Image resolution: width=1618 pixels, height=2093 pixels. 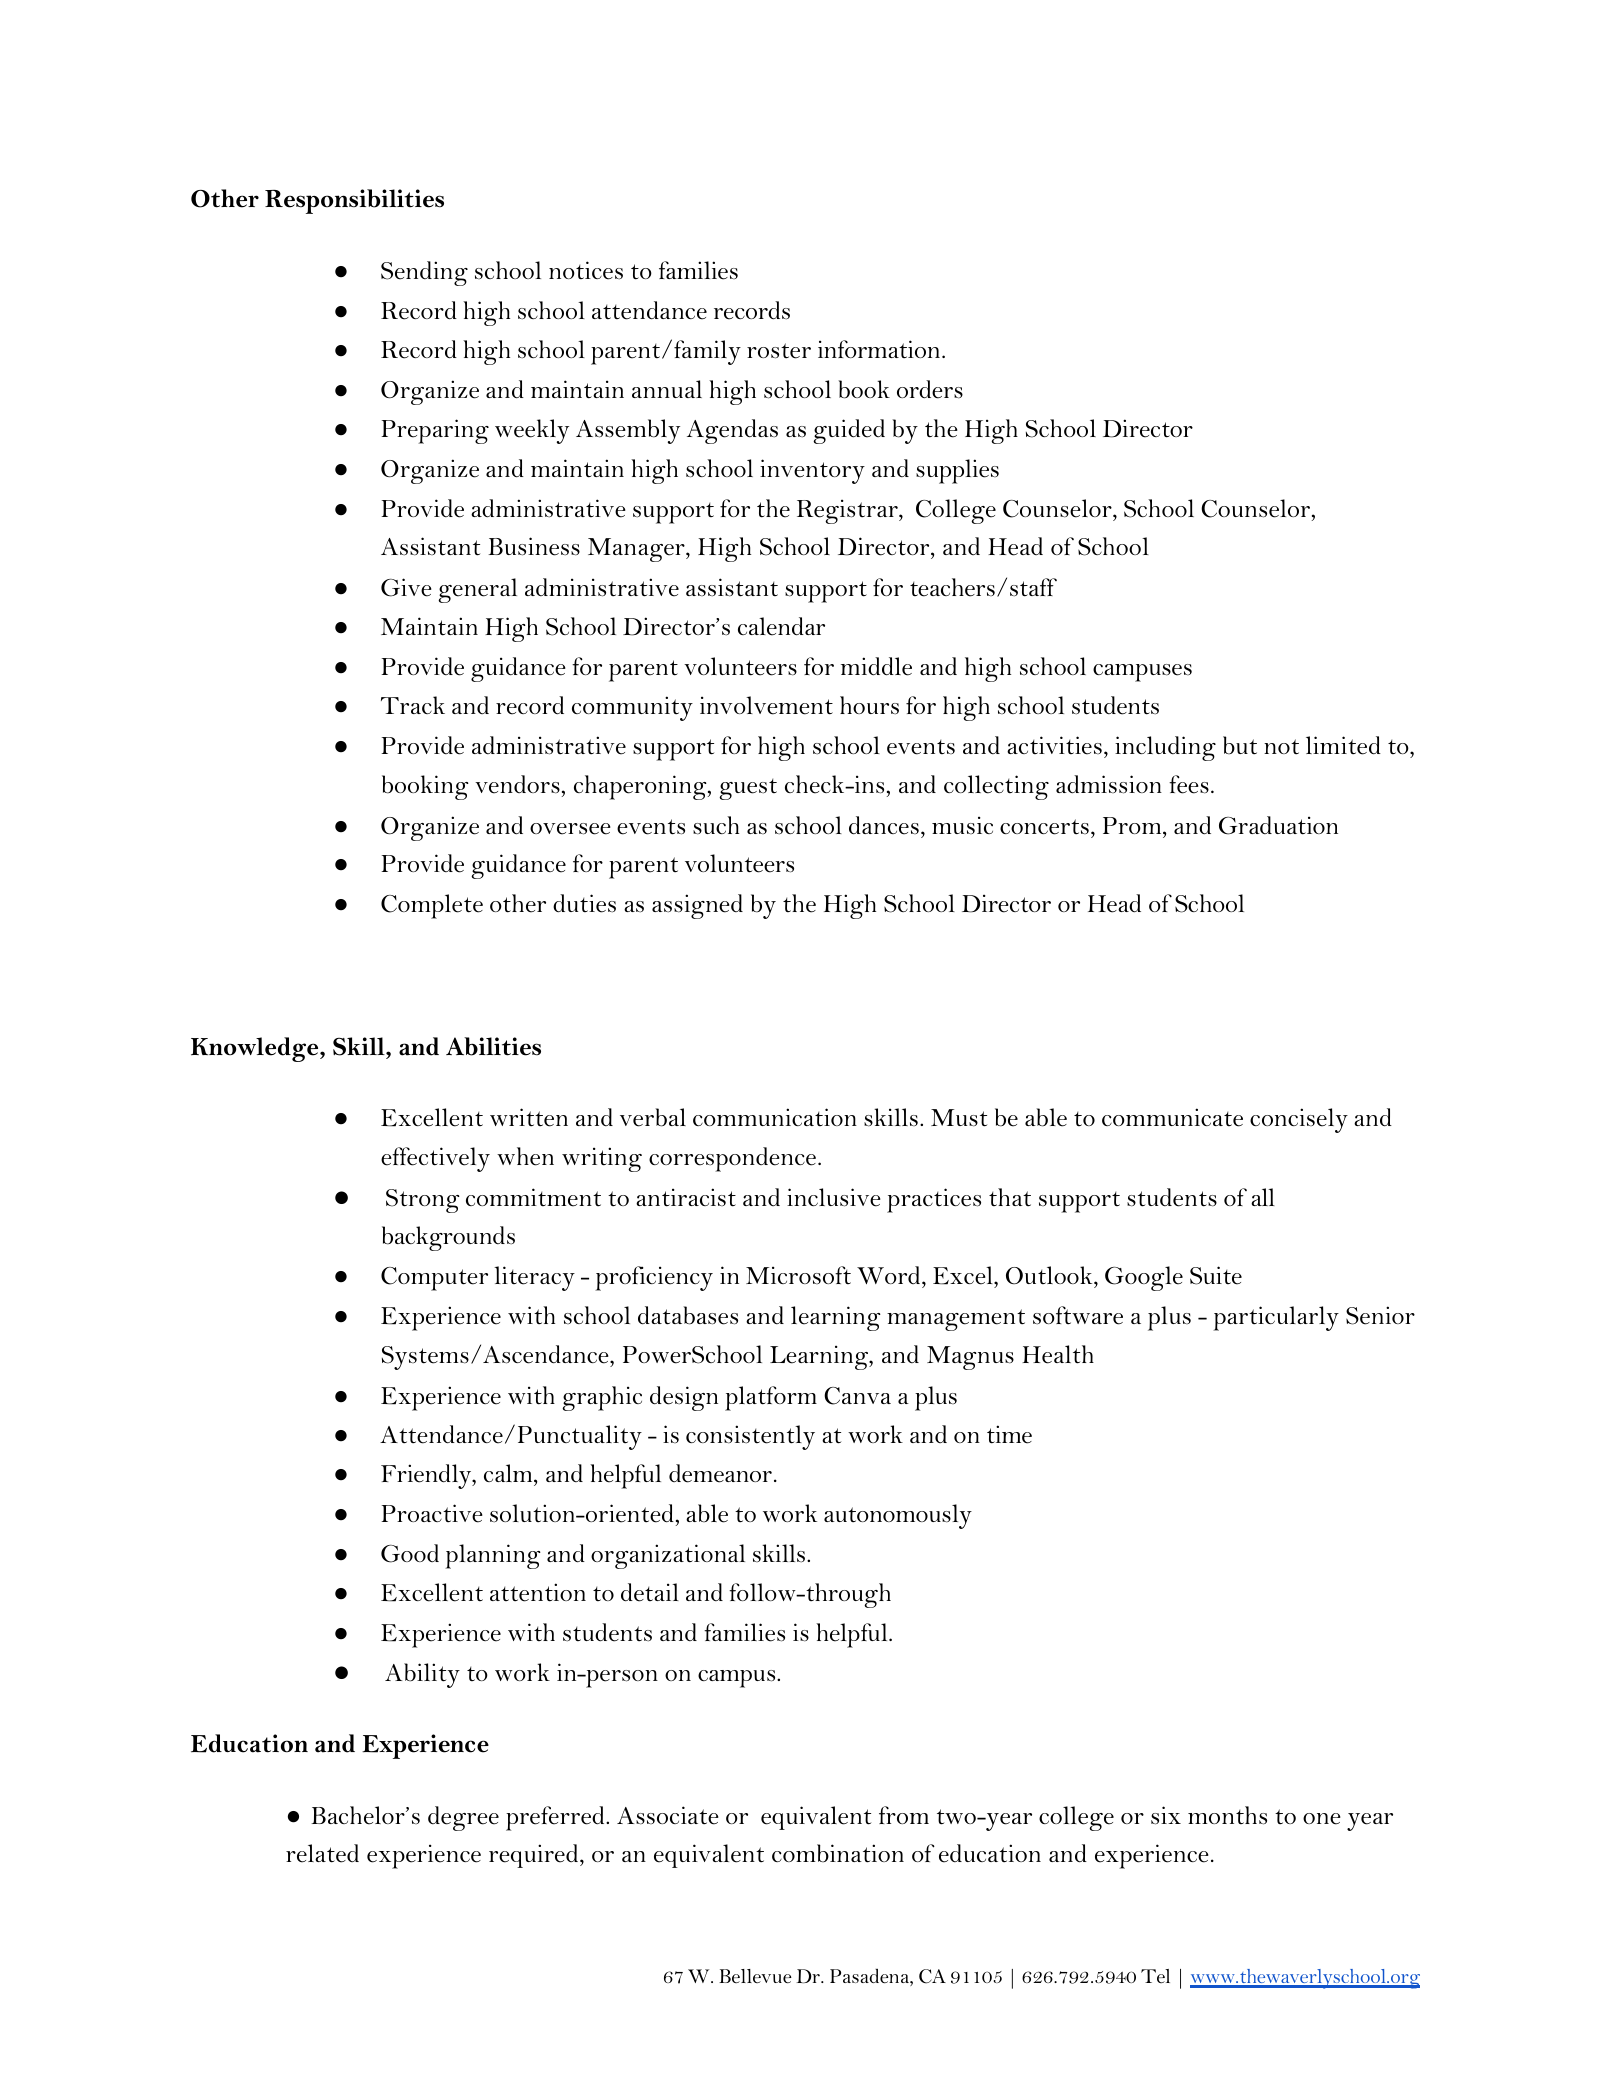 What do you see at coordinates (775, 1117) in the page?
I see `communication` at bounding box center [775, 1117].
